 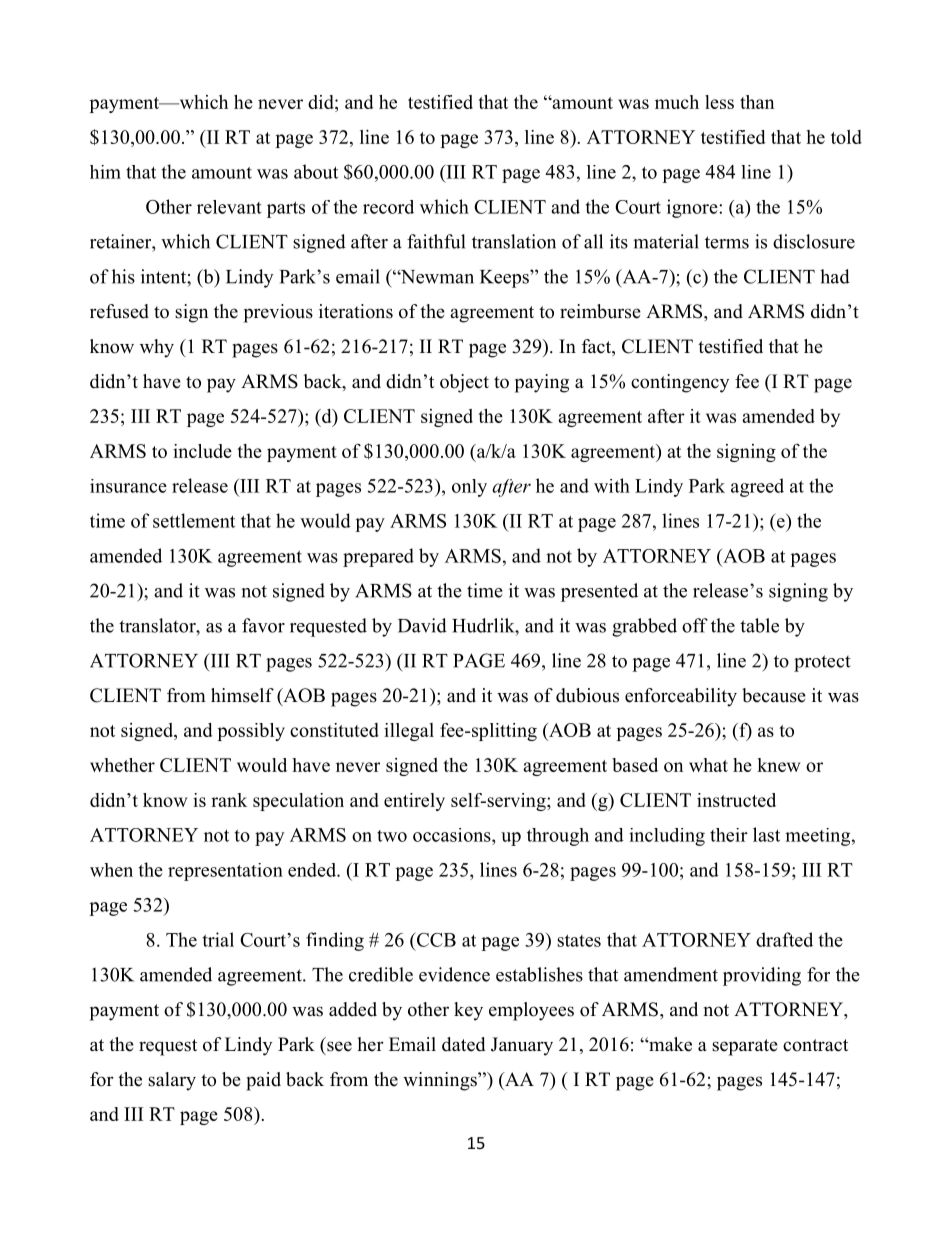 What do you see at coordinates (757, 102) in the document?
I see `than` at bounding box center [757, 102].
